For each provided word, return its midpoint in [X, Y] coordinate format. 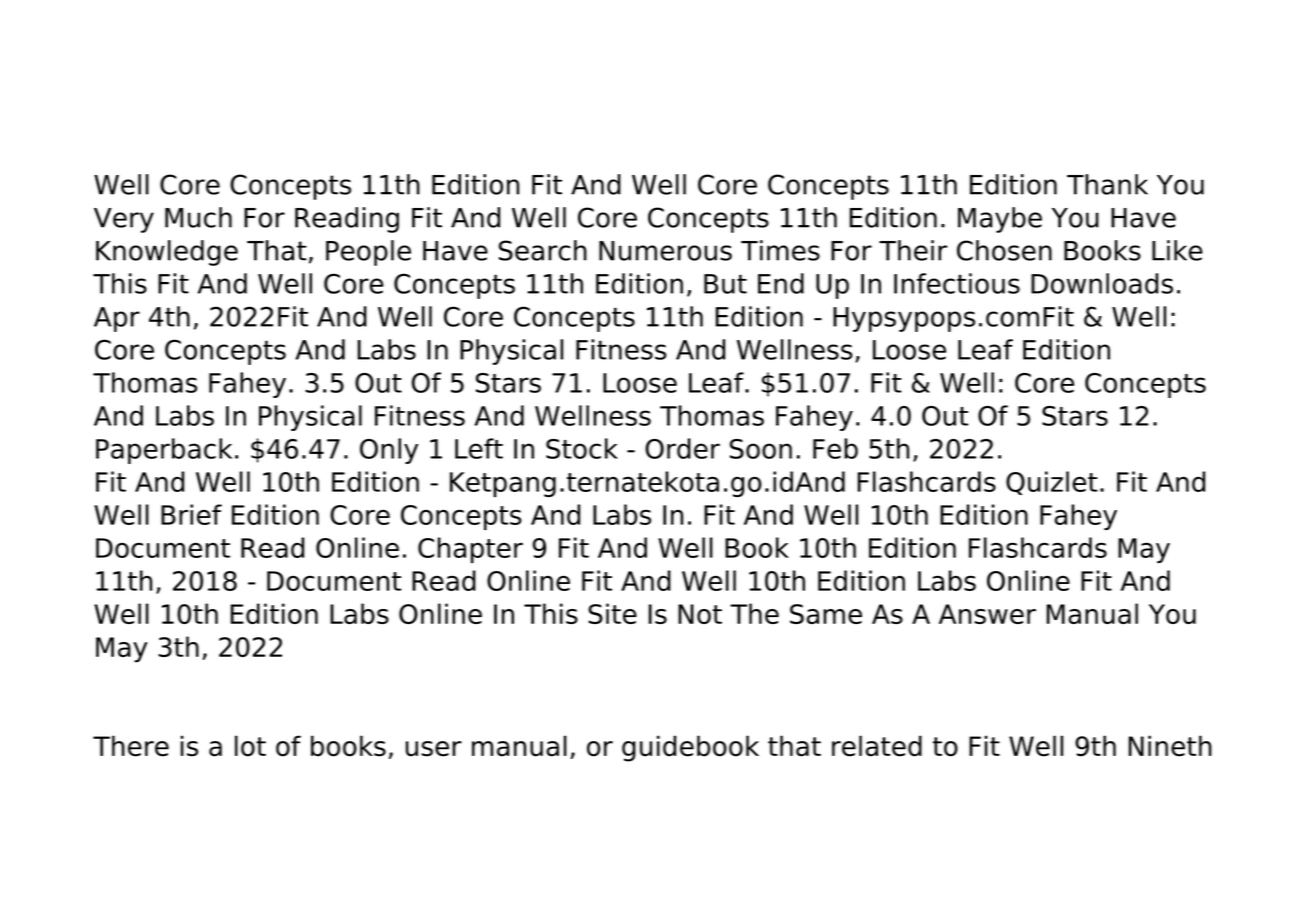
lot [250, 746]
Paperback [164, 451]
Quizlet [1052, 483]
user [434, 749]
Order [682, 448]
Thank [1107, 184]
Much [198, 217]
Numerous [665, 251]
